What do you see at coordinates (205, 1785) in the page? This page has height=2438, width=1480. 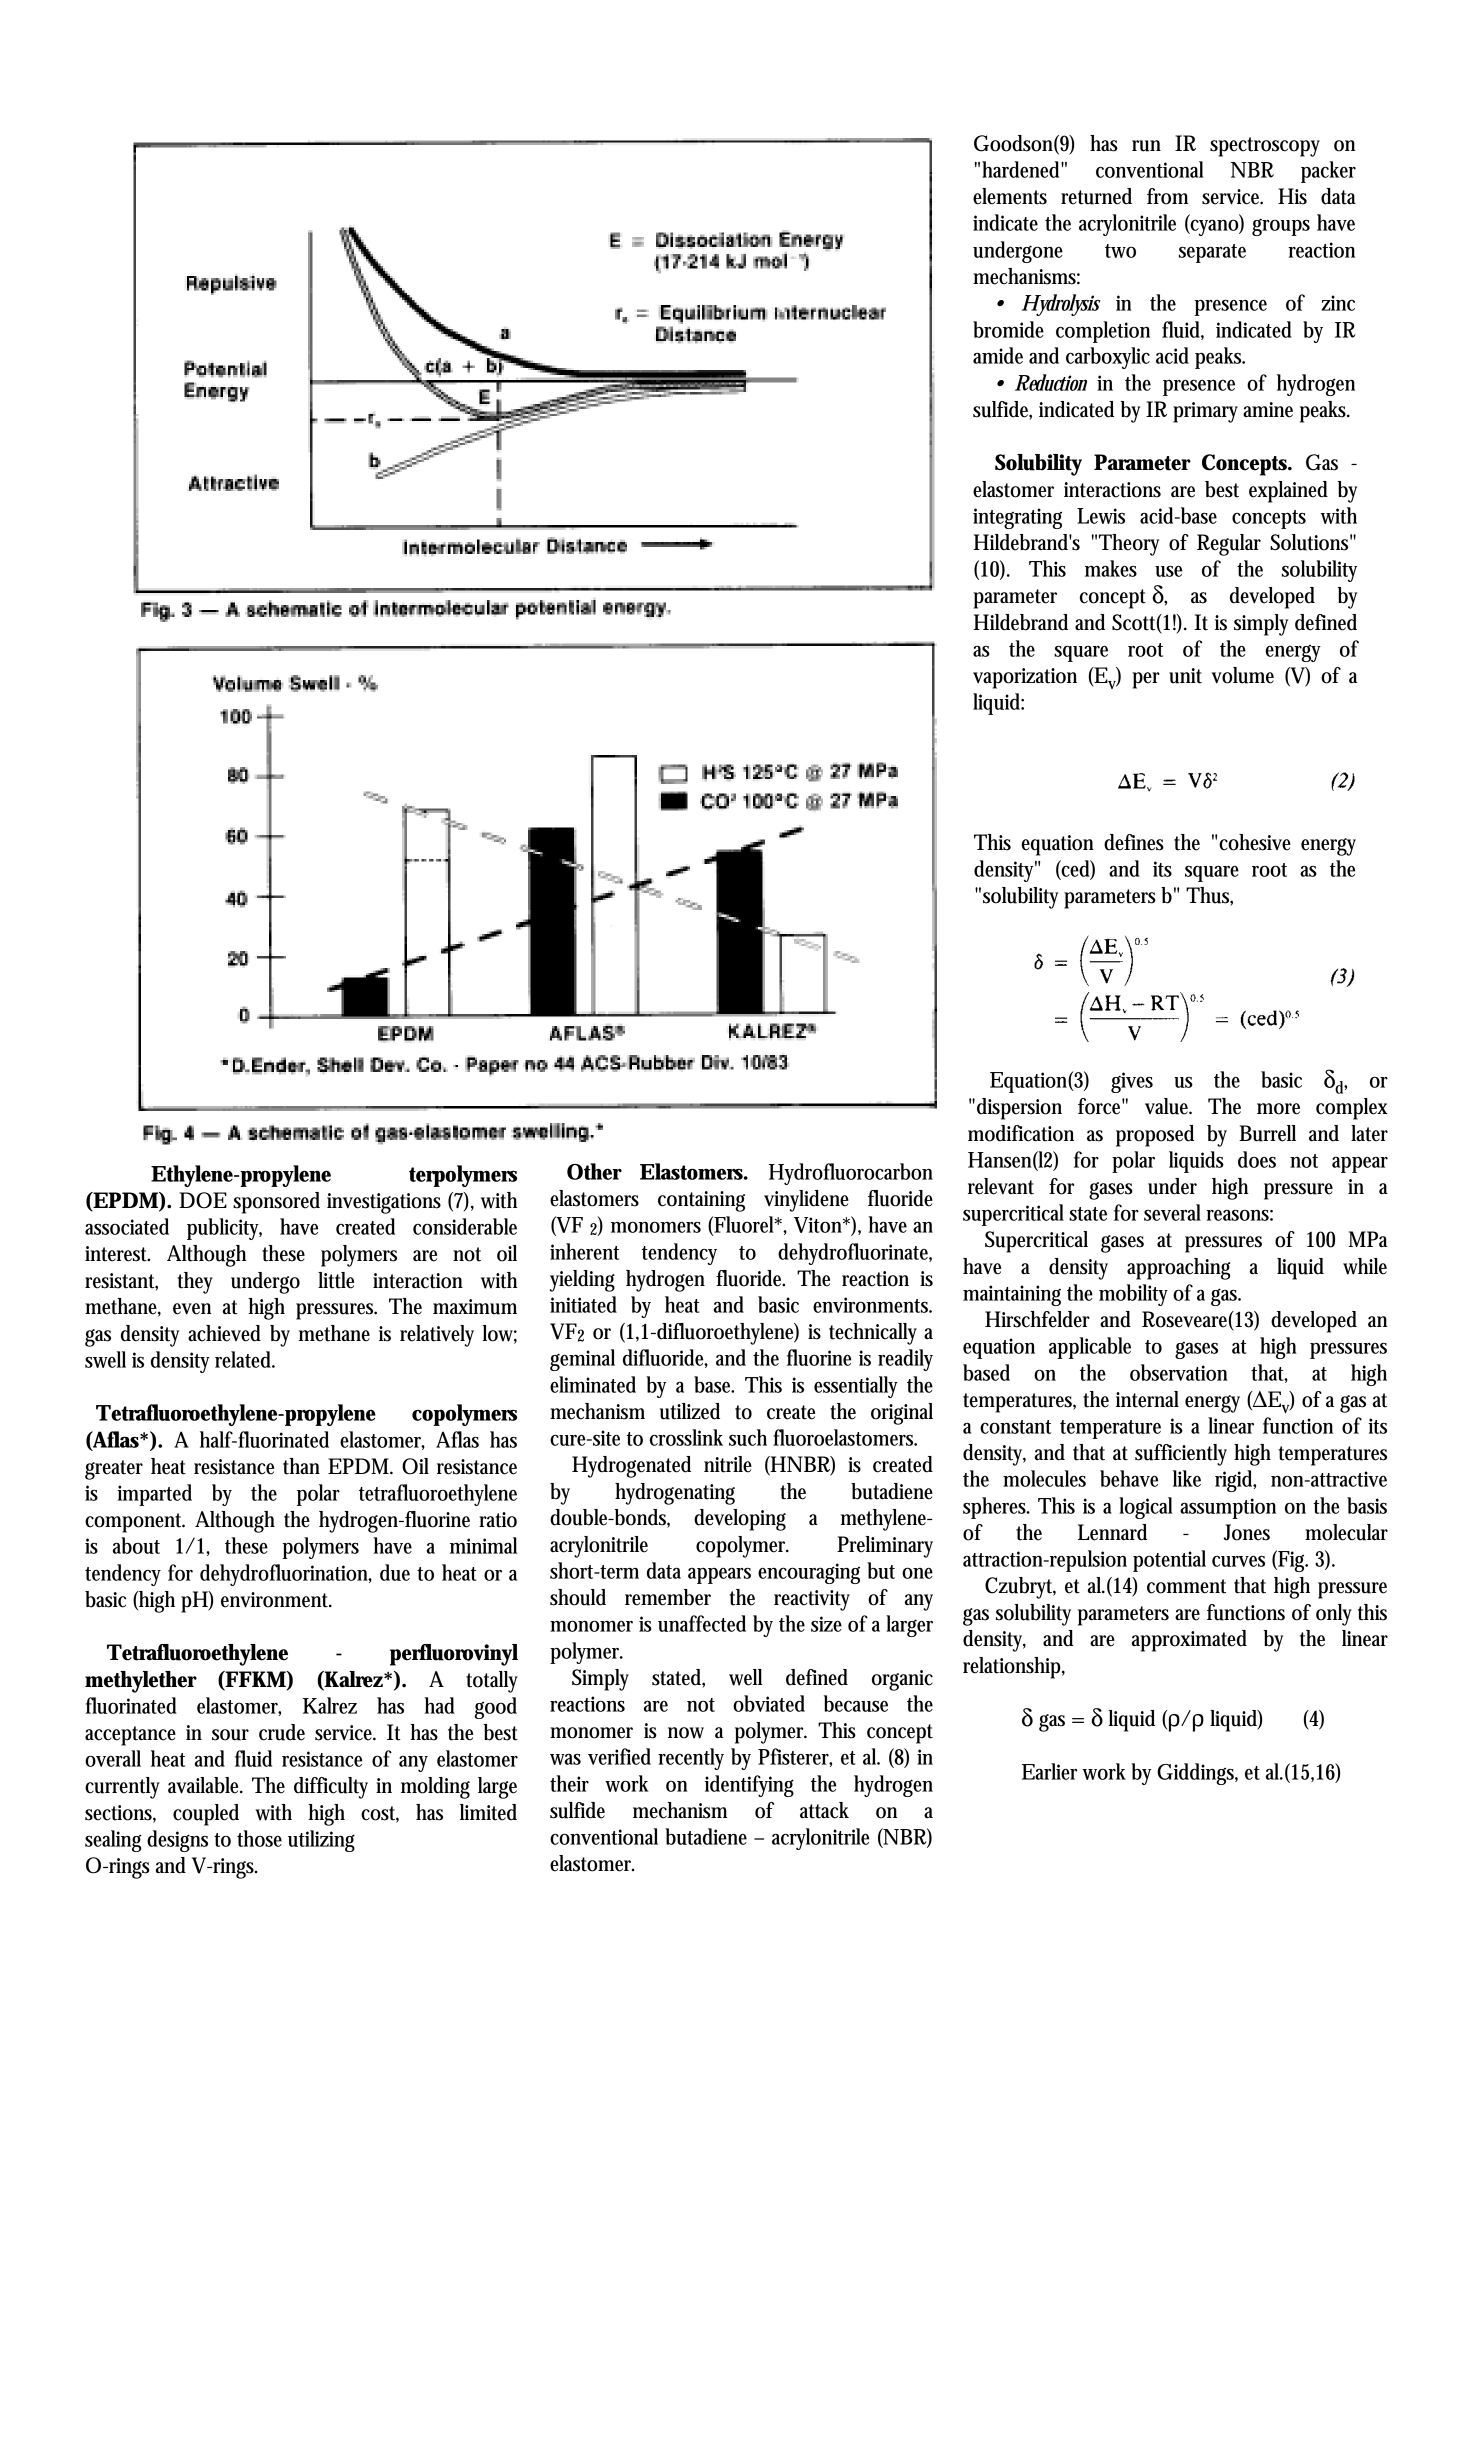 I see `available` at bounding box center [205, 1785].
